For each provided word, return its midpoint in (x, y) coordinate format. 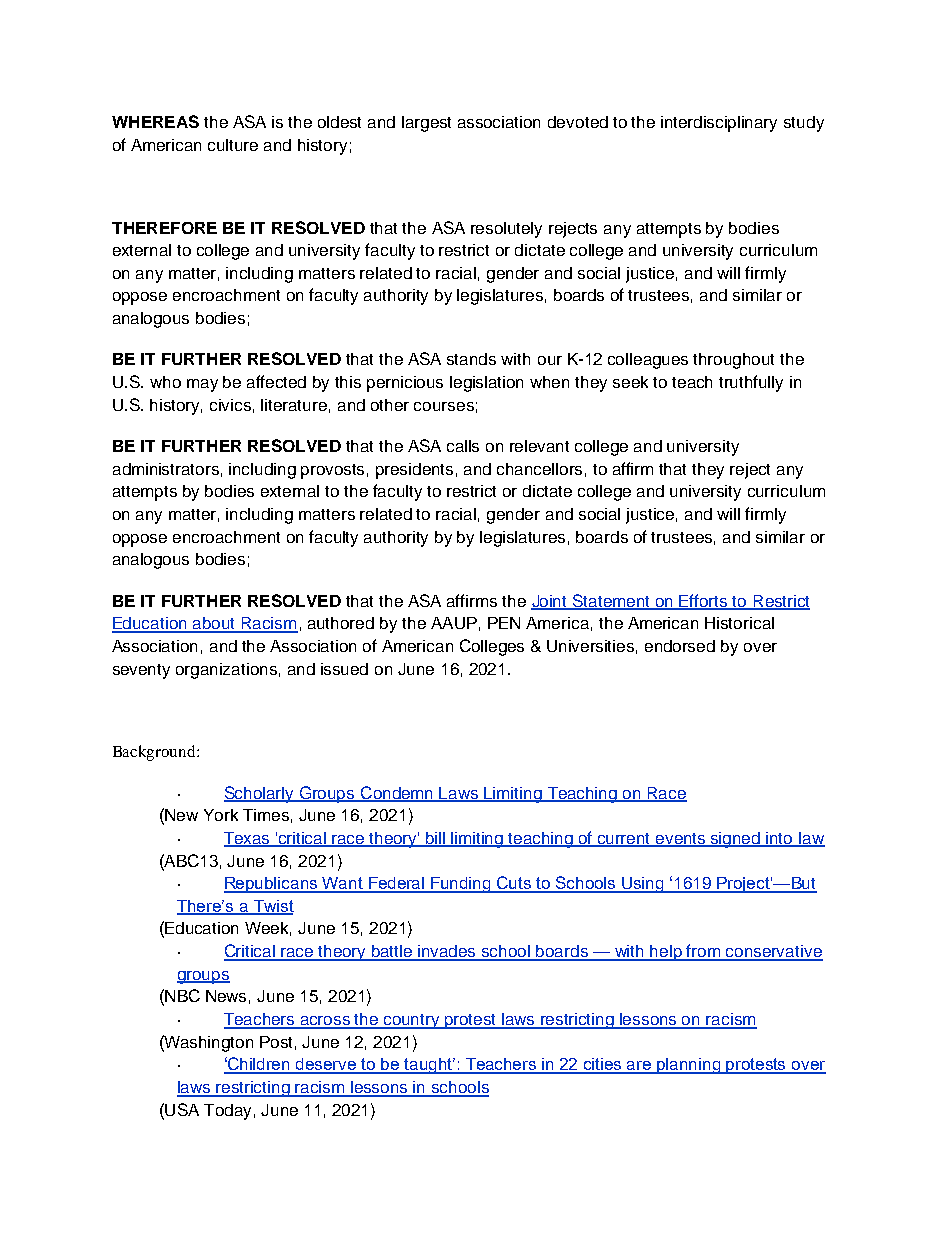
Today (227, 1112)
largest (426, 124)
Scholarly (260, 794)
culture (233, 145)
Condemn (397, 793)
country (412, 1021)
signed (736, 840)
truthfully (751, 383)
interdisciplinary (719, 124)
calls (463, 446)
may (202, 385)
